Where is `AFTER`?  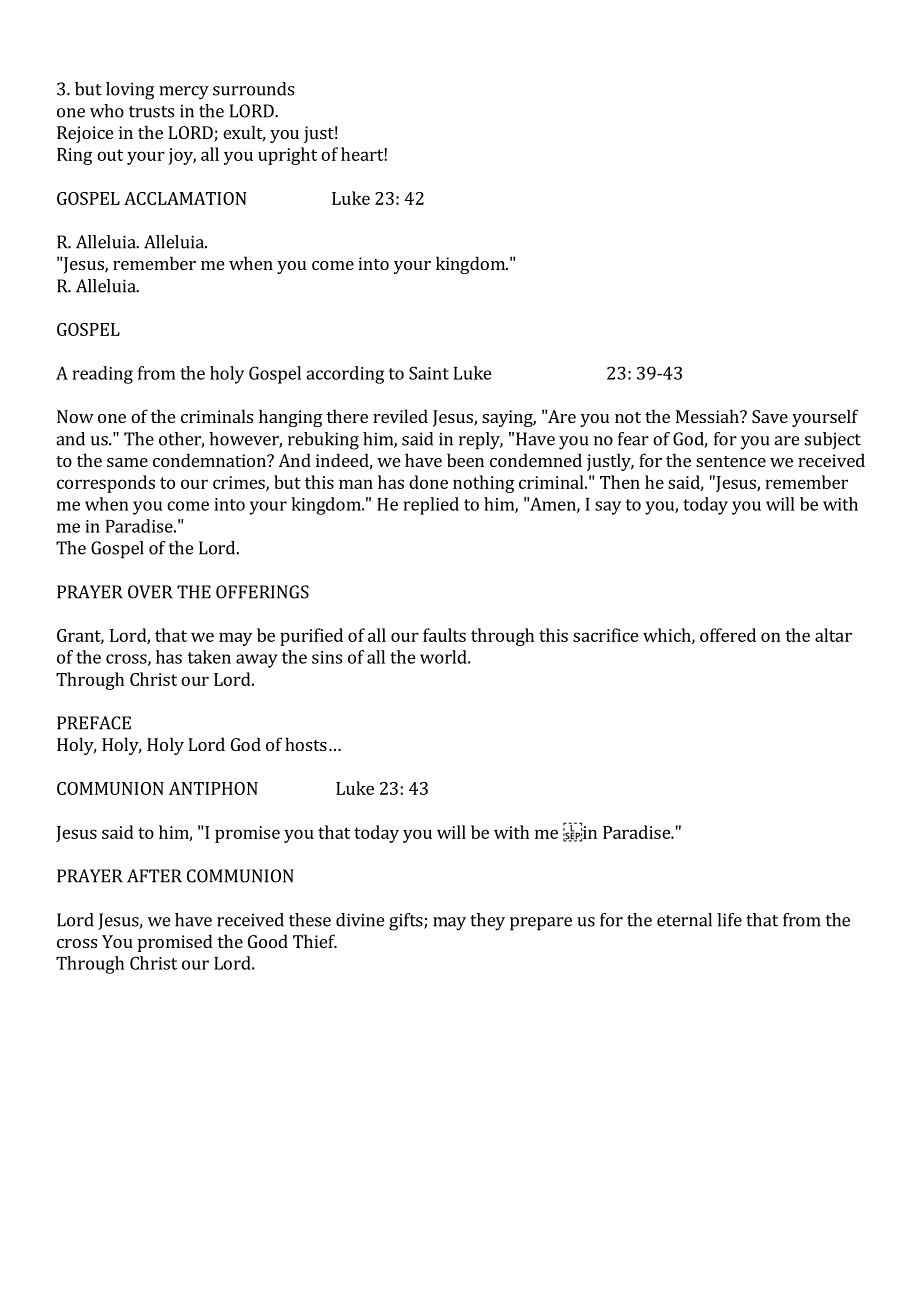
AFTER is located at coordinates (154, 876).
